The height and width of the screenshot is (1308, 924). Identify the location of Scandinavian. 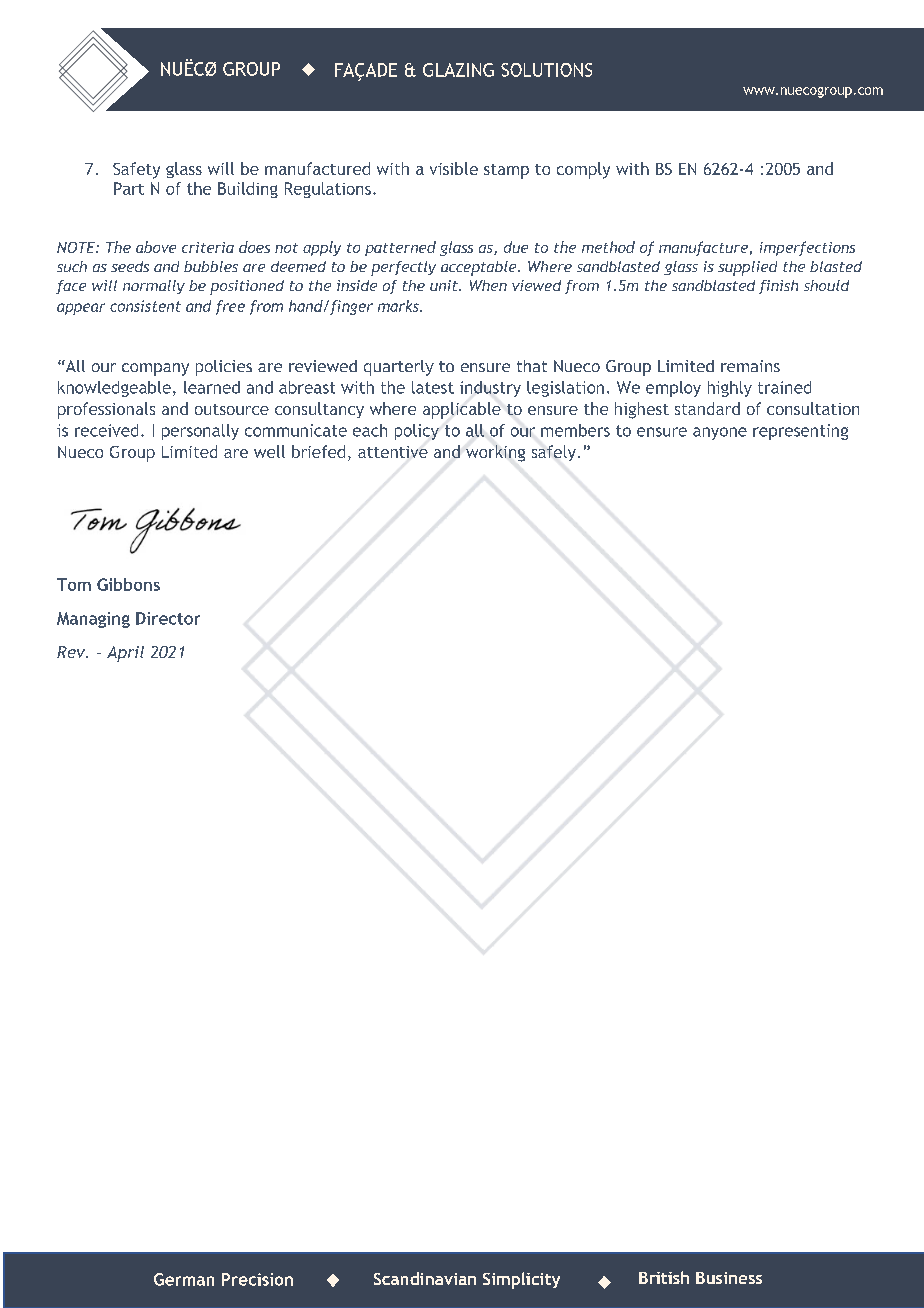
(425, 1278).
